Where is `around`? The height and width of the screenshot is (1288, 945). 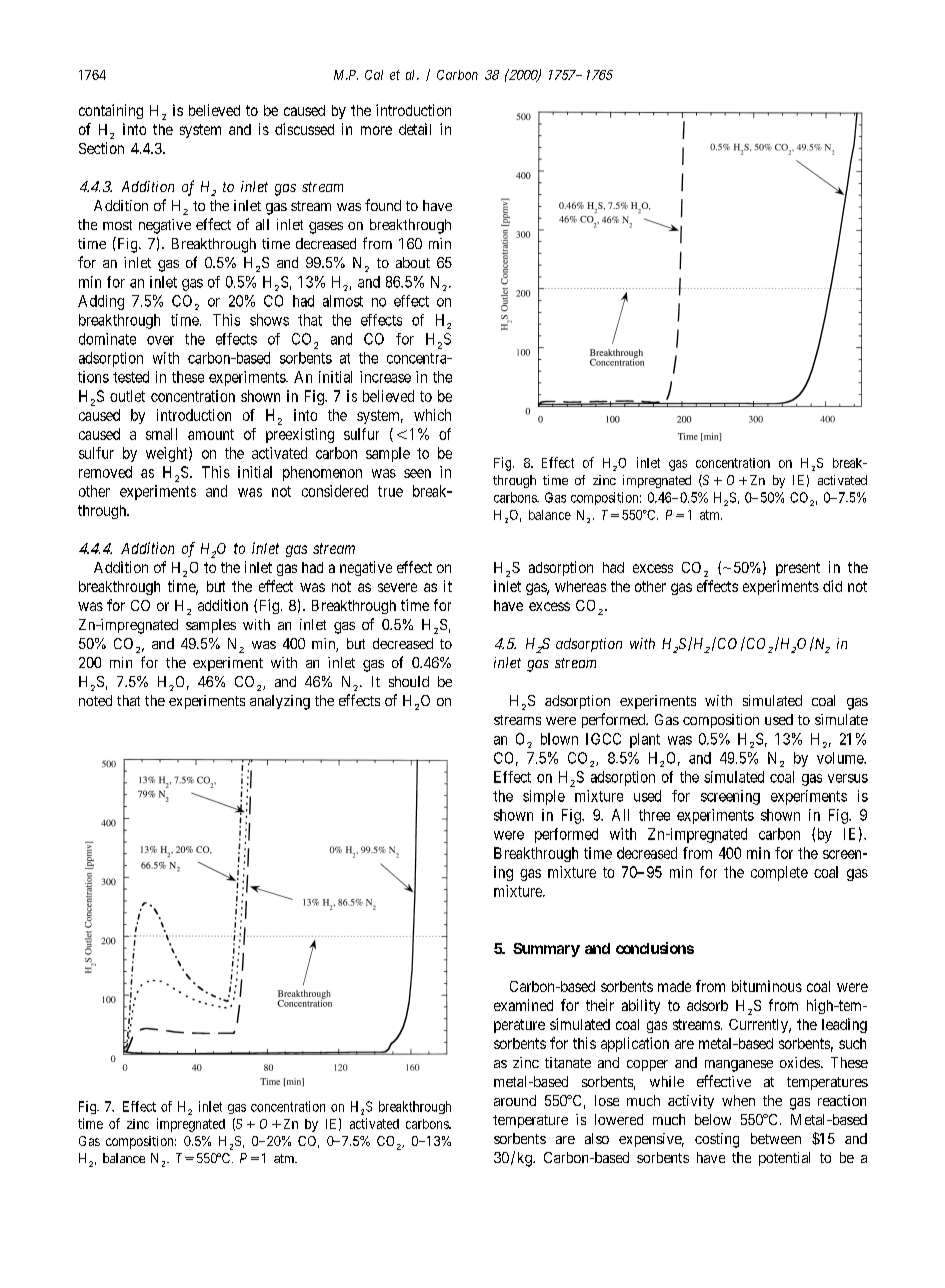 around is located at coordinates (515, 1100).
